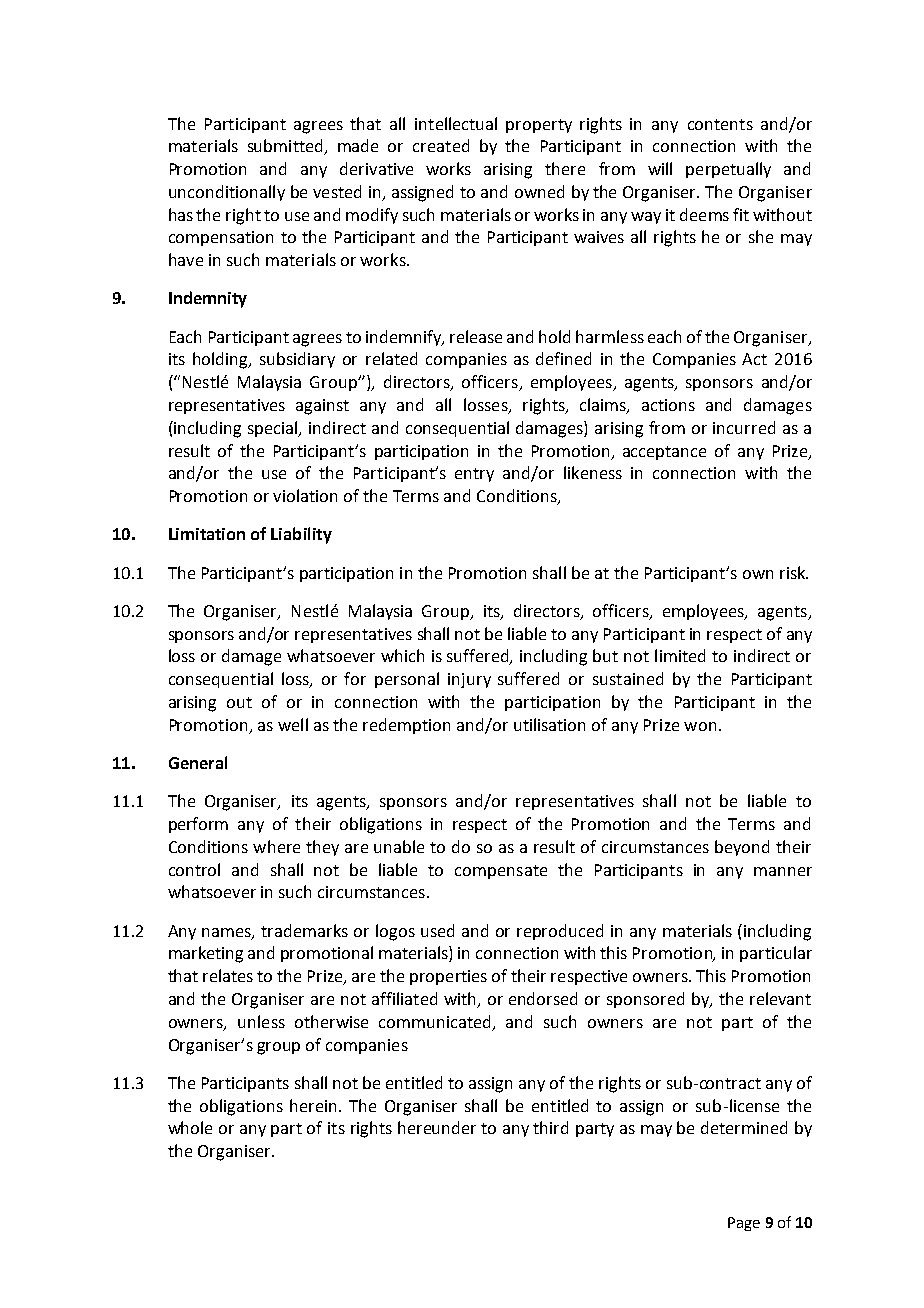 This screenshot has height=1308, width=924. Describe the element at coordinates (783, 871) in the screenshot. I see `manner` at that location.
